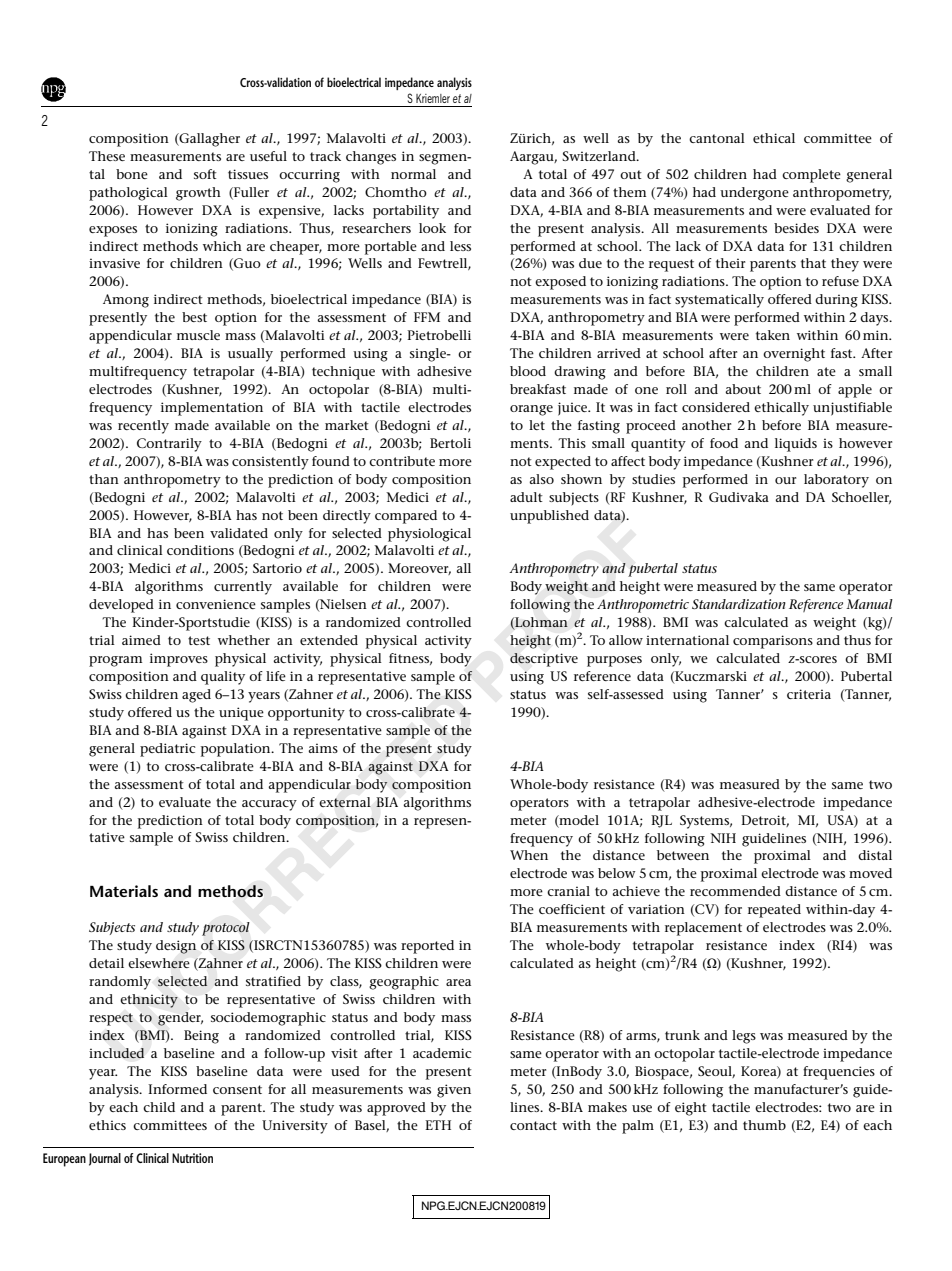 The image size is (952, 1271). I want to click on thumb, so click(764, 1125).
